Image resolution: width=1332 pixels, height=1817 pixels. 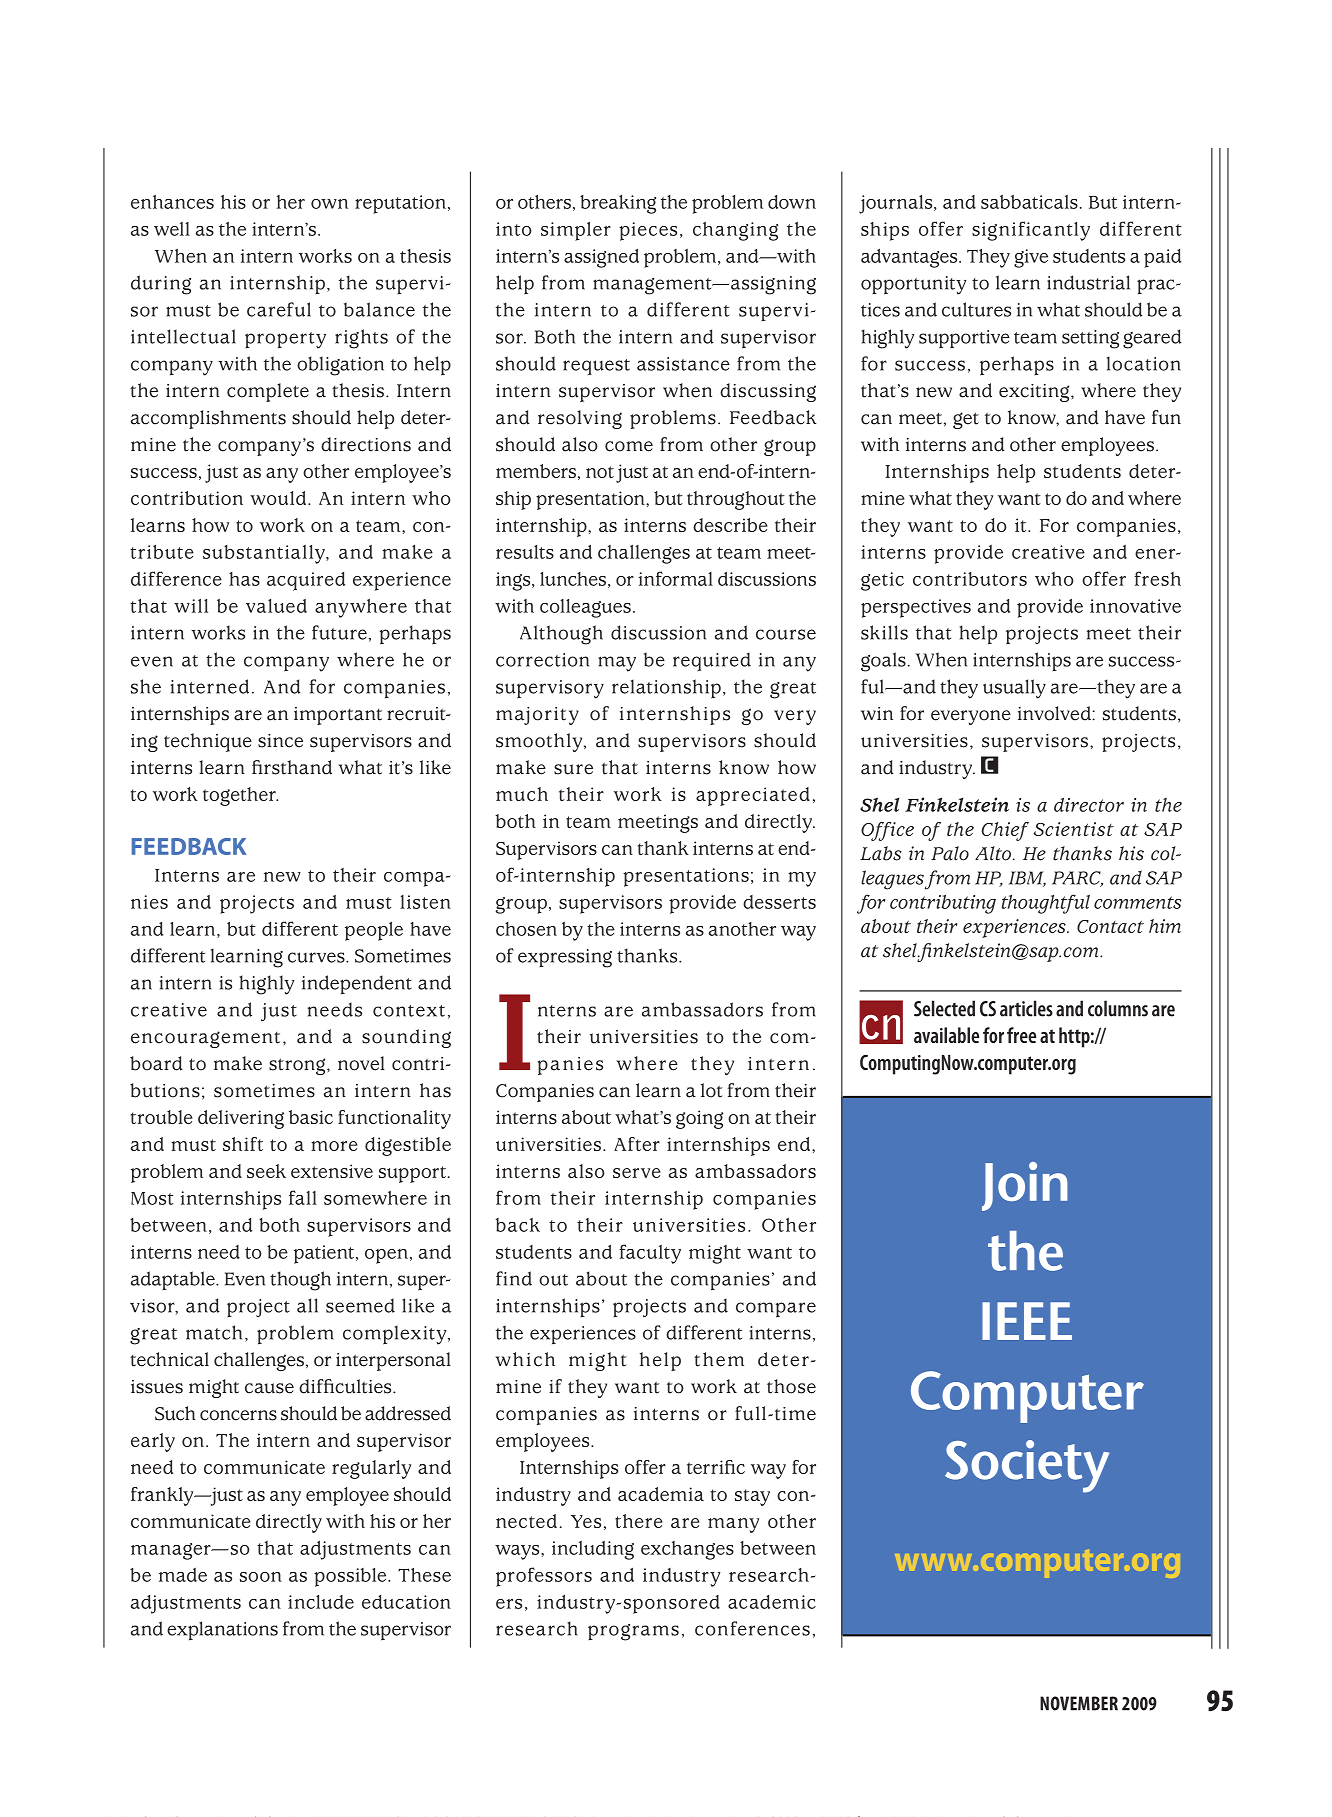 I want to click on pieces, so click(x=648, y=231).
